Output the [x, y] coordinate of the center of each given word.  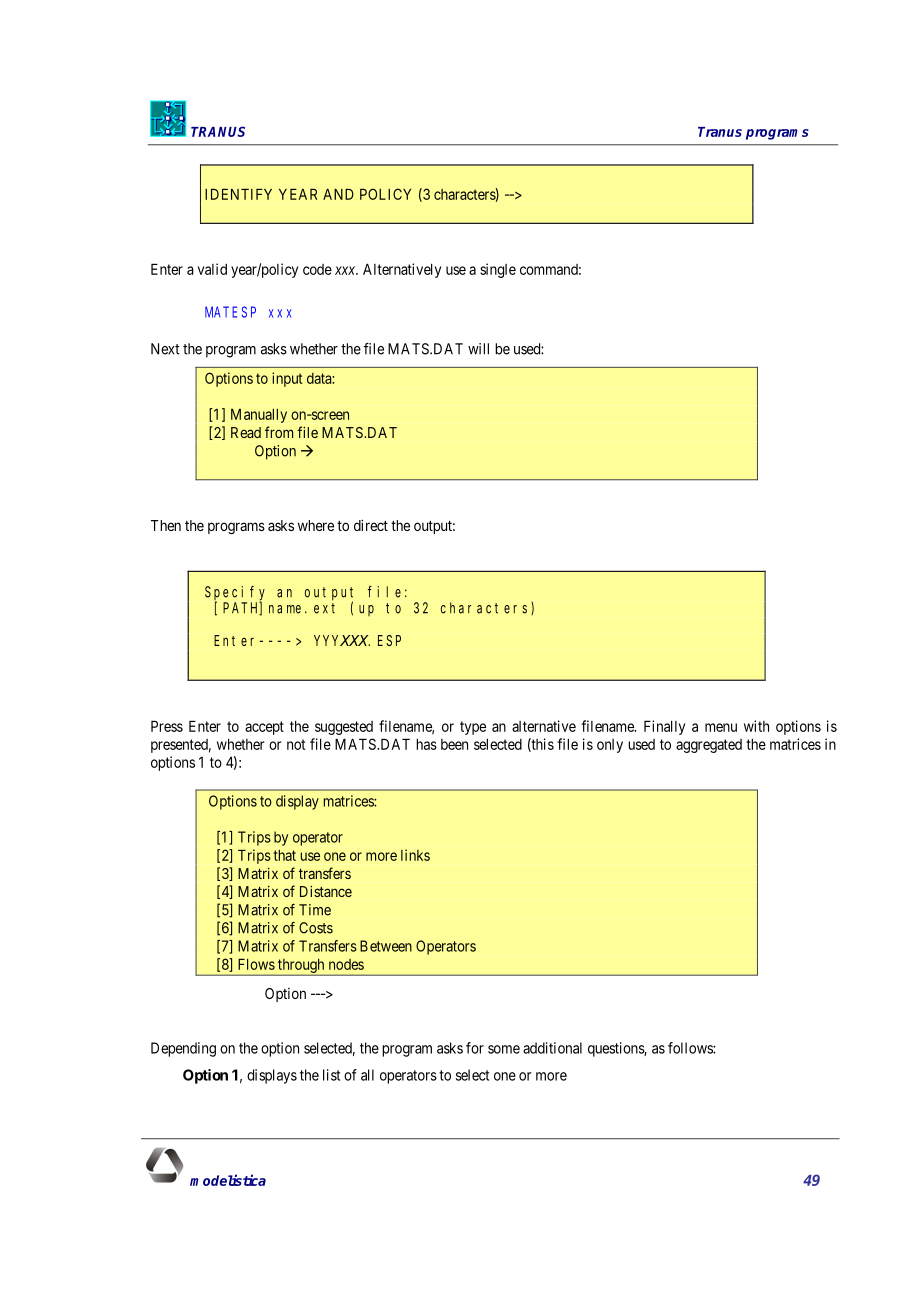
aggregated [709, 746]
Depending [183, 1049]
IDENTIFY [238, 194]
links [415, 855]
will [478, 349]
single [498, 270]
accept [264, 728]
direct [371, 525]
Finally [664, 727]
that [284, 855]
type [473, 728]
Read [246, 432]
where [316, 525]
